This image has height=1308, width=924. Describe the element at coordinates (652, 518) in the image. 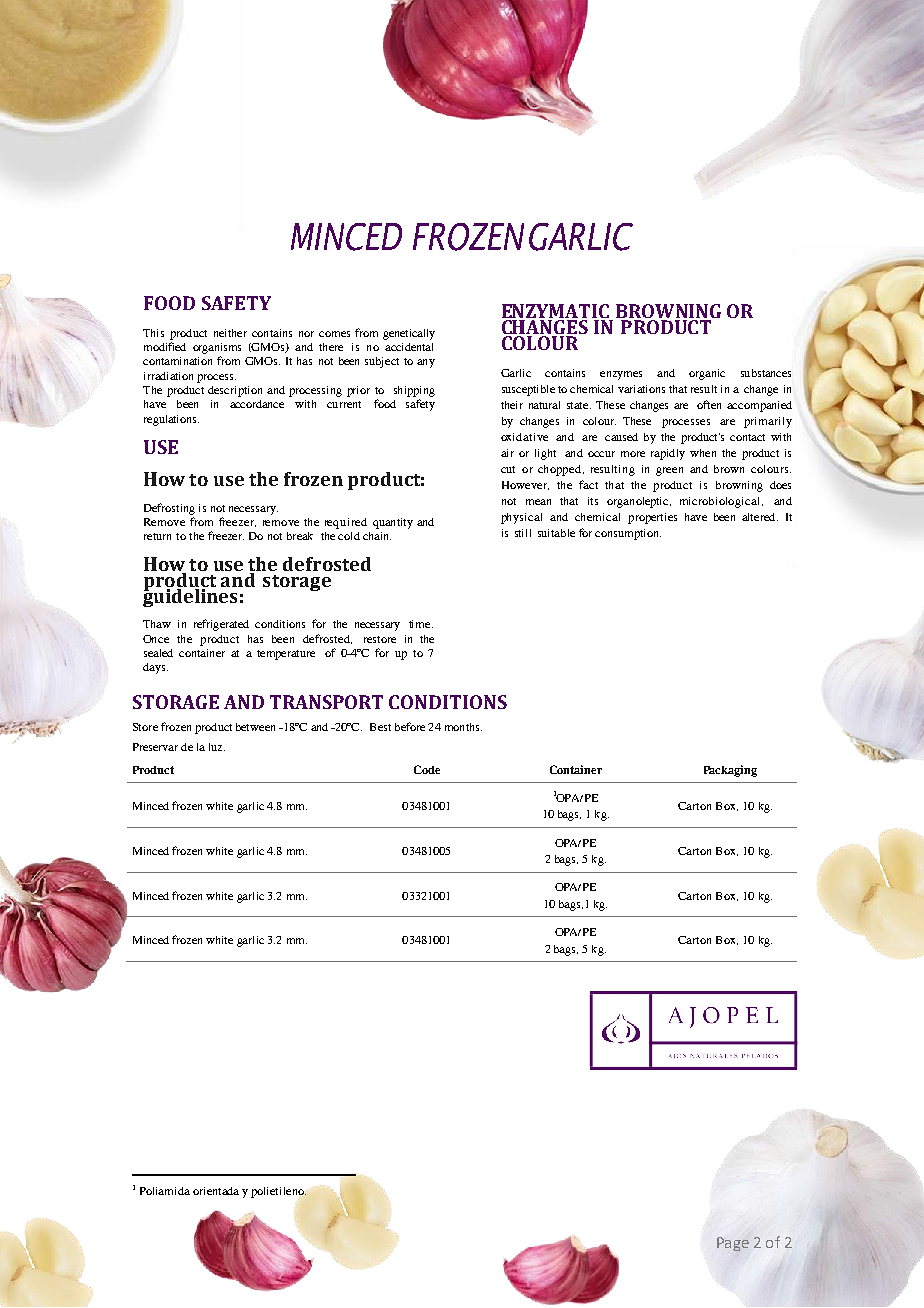

I see `properties` at that location.
